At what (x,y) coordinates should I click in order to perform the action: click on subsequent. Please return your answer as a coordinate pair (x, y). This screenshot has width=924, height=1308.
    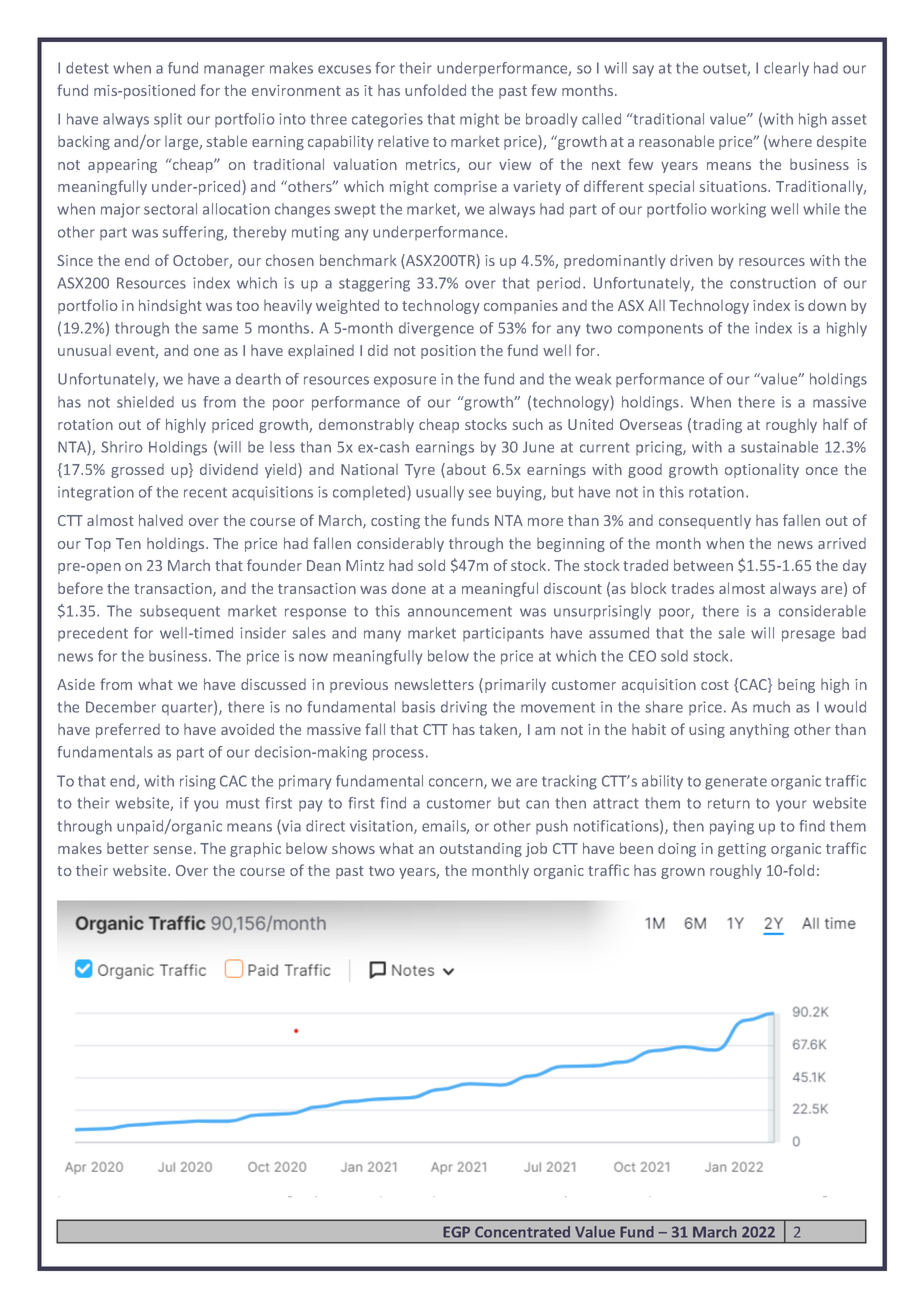
    Looking at the image, I should click on (180, 612).
